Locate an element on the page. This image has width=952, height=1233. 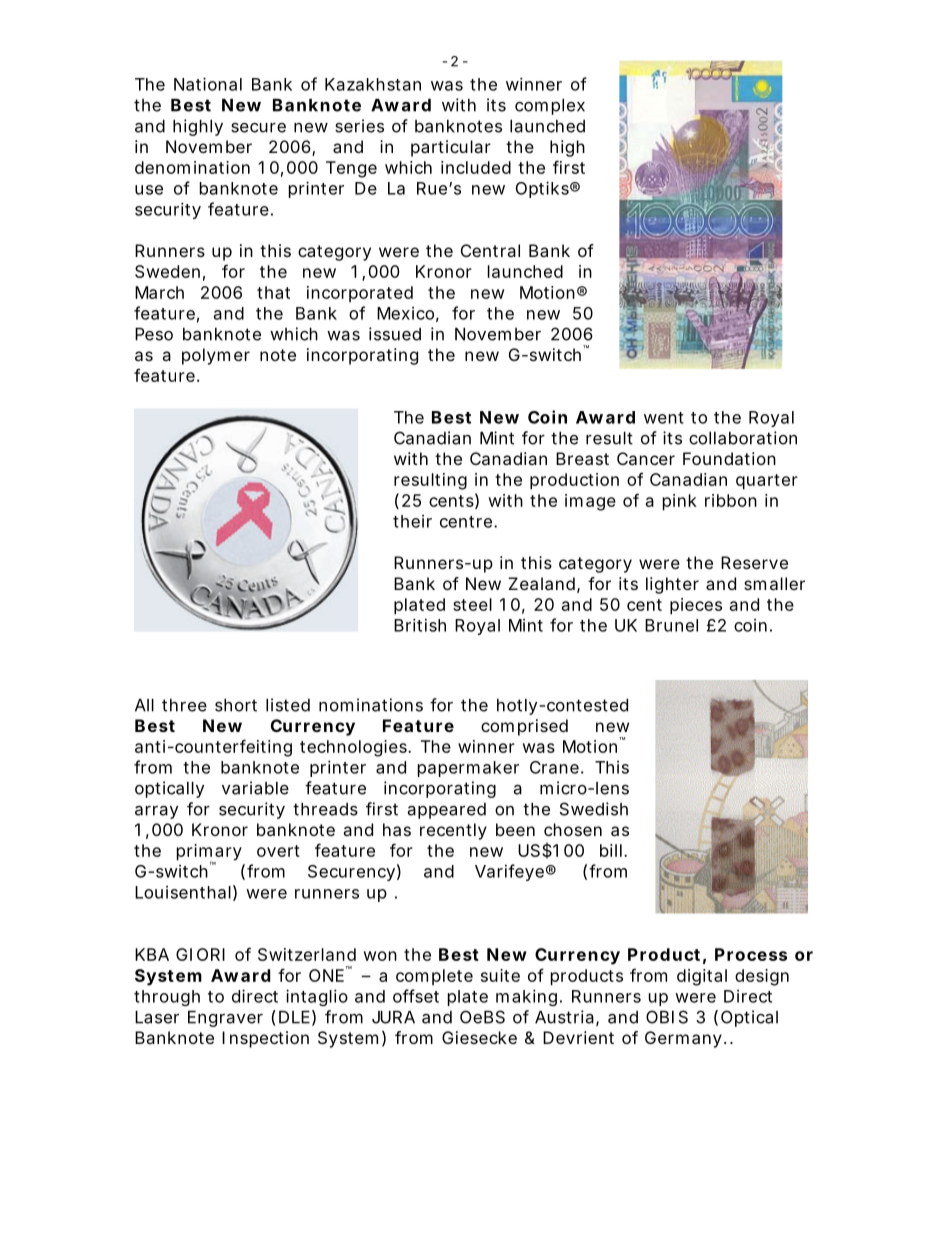
National is located at coordinates (208, 84).
